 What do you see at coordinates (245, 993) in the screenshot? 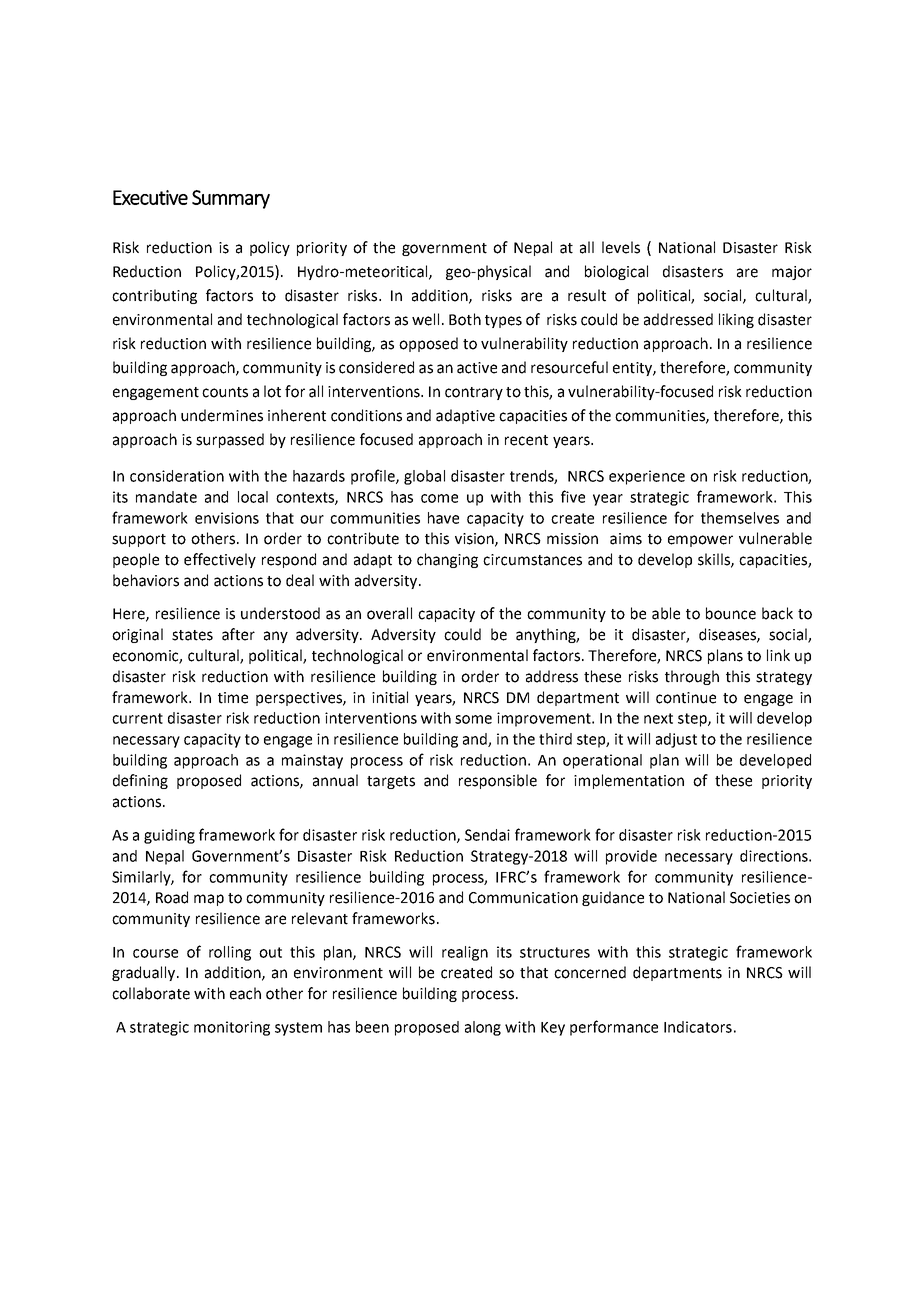
I see `each` at bounding box center [245, 993].
